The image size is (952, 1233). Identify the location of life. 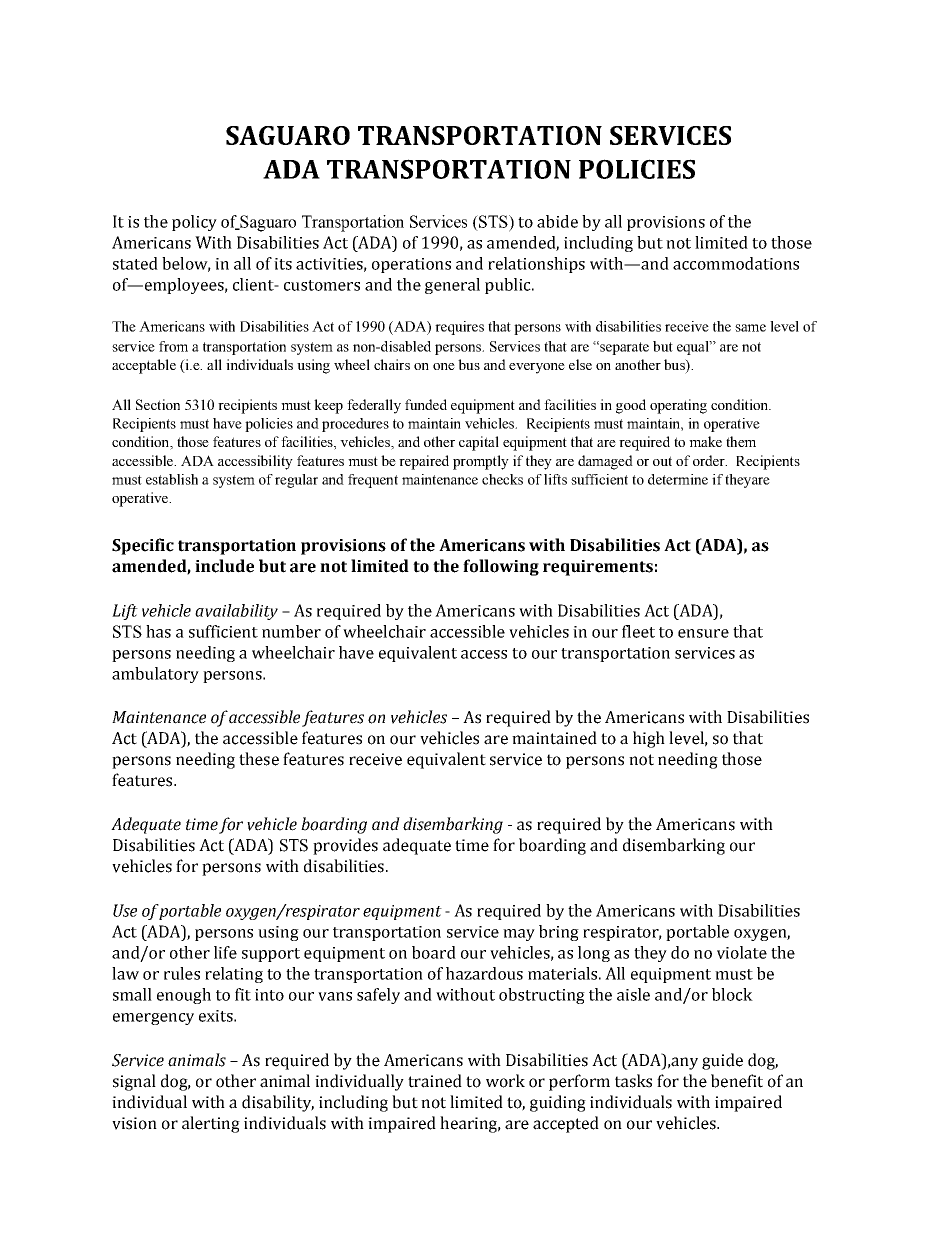
(225, 952).
